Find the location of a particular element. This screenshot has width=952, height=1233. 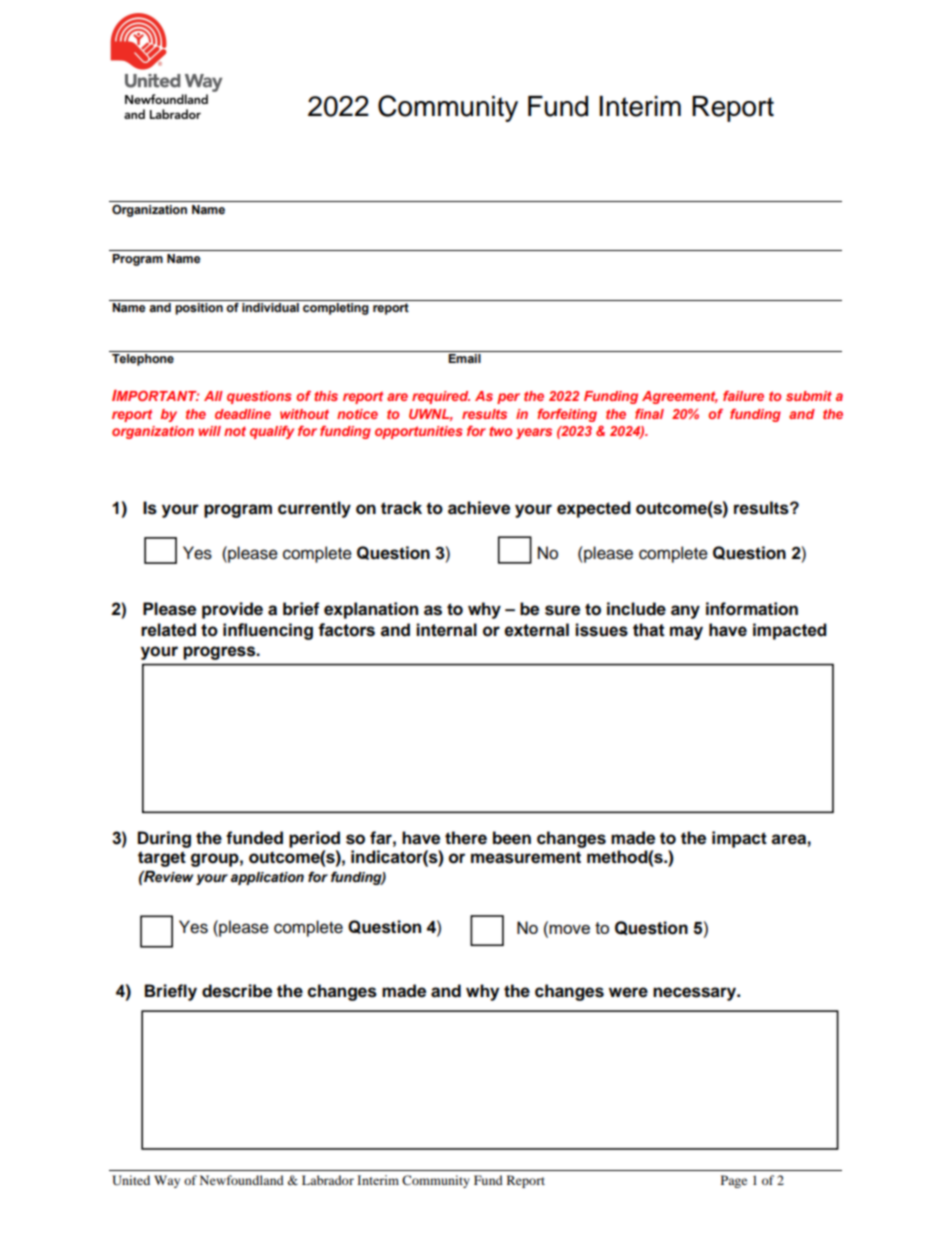

Newfoundland is located at coordinates (242, 1180).
